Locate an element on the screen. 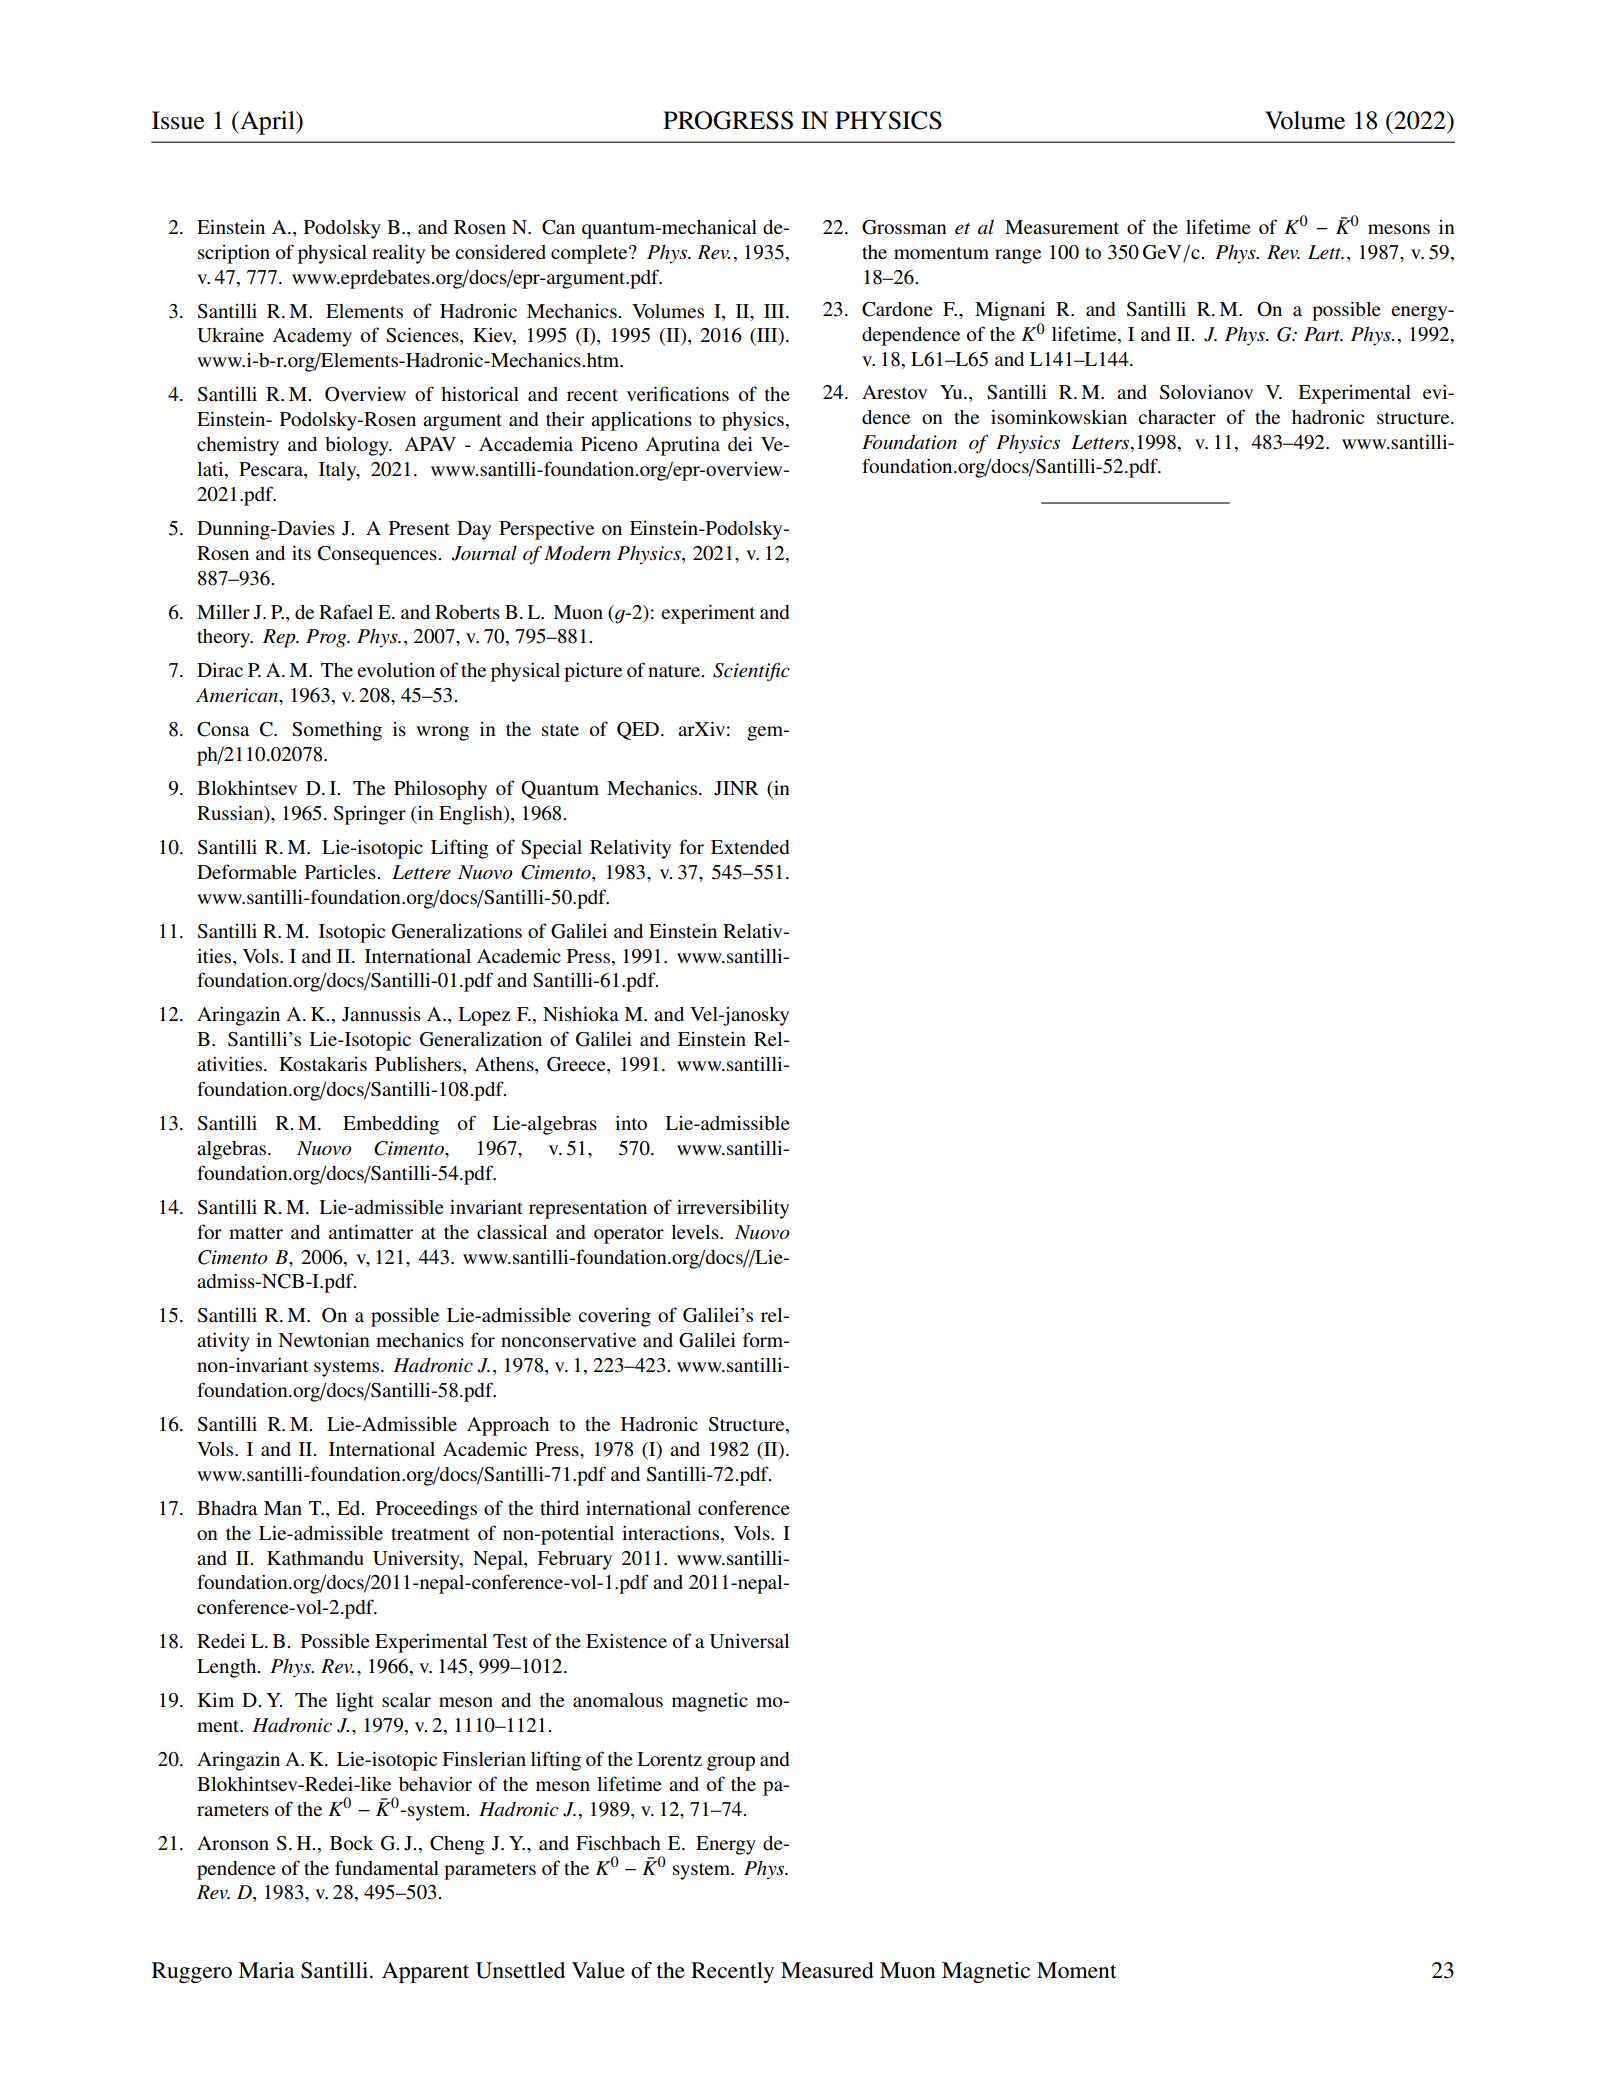 This screenshot has height=2082, width=1608. Kathmandu is located at coordinates (315, 1558).
